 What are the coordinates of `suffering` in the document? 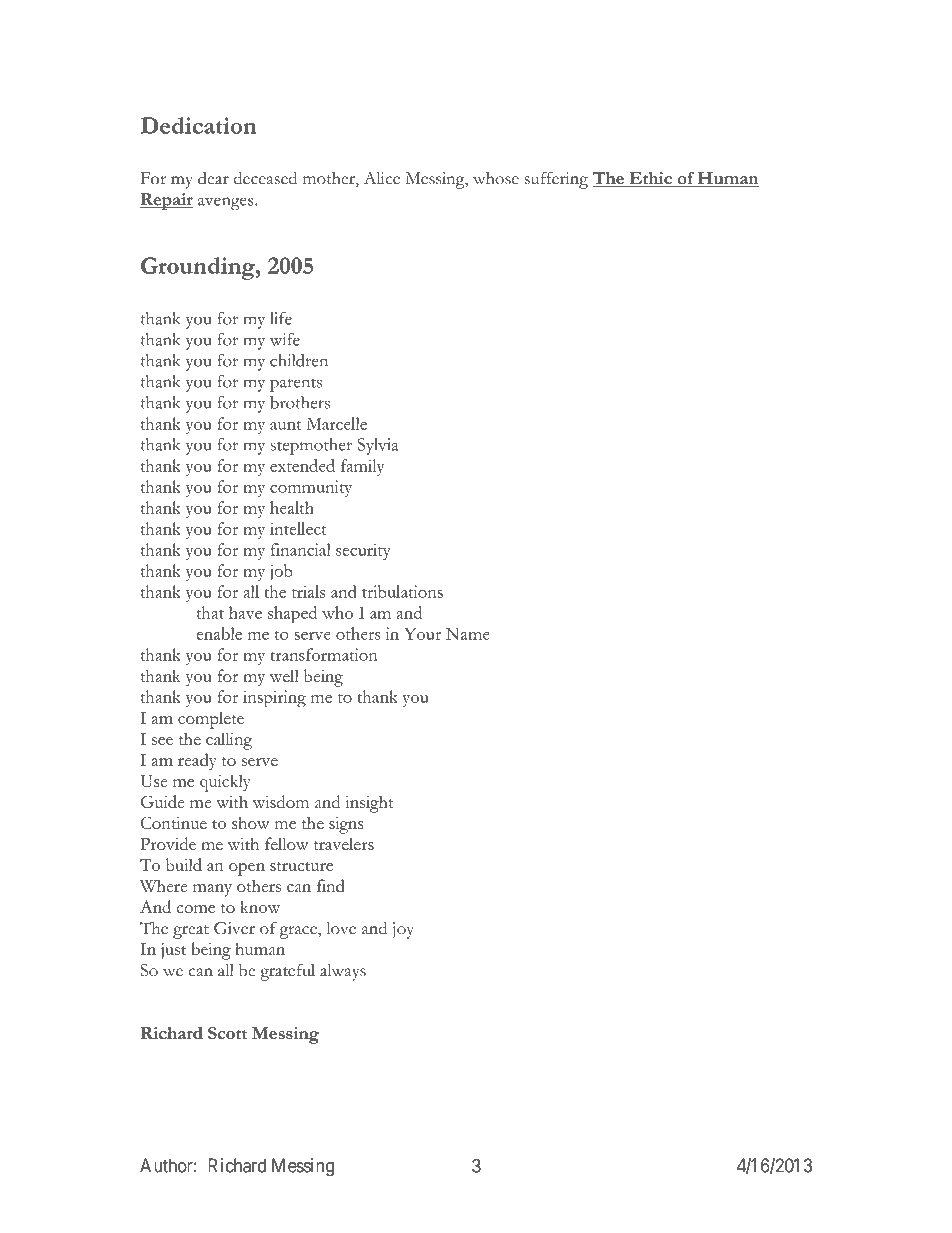 It's located at (556, 180).
